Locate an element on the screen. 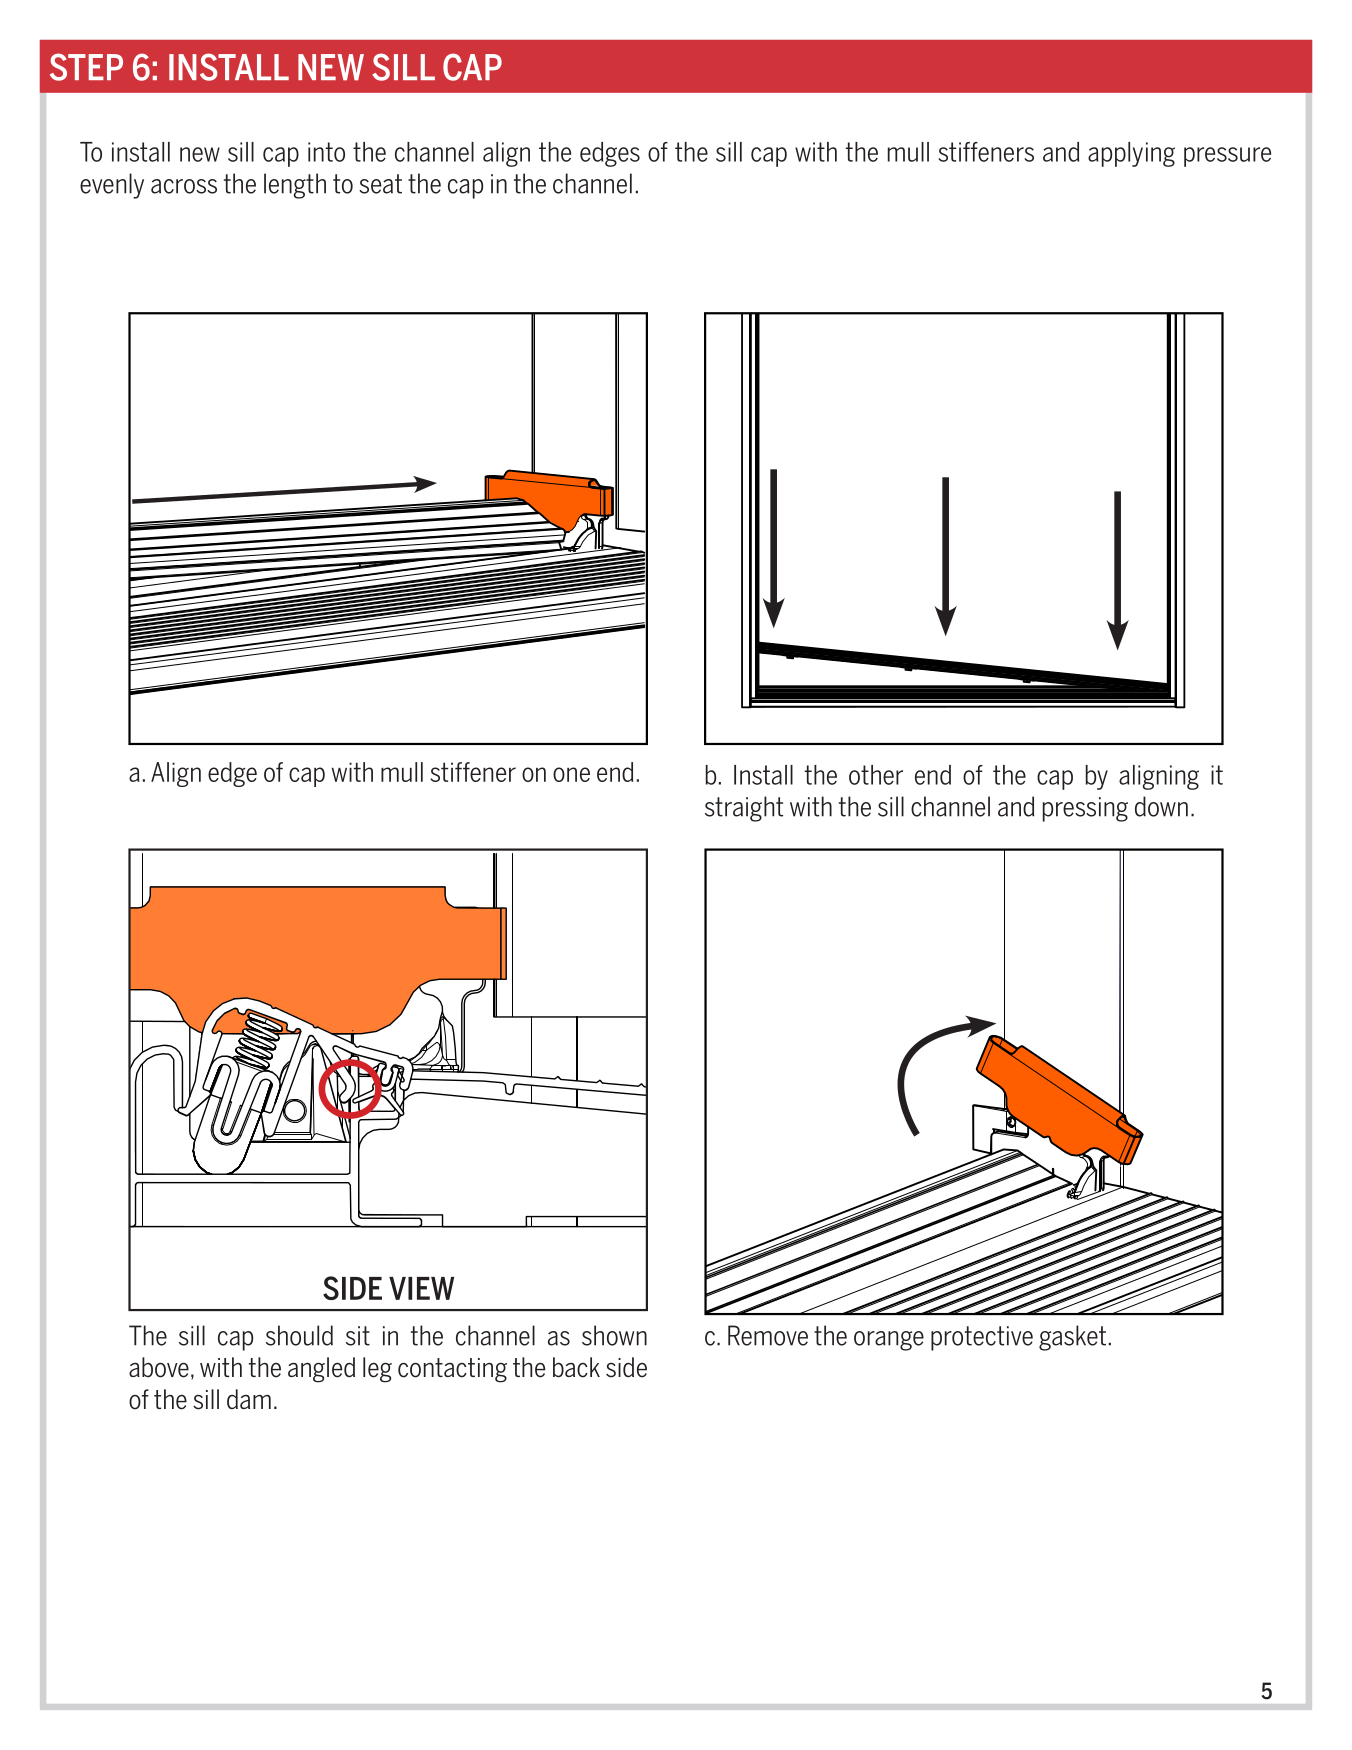 The width and height of the screenshot is (1352, 1750). applying is located at coordinates (1131, 154).
